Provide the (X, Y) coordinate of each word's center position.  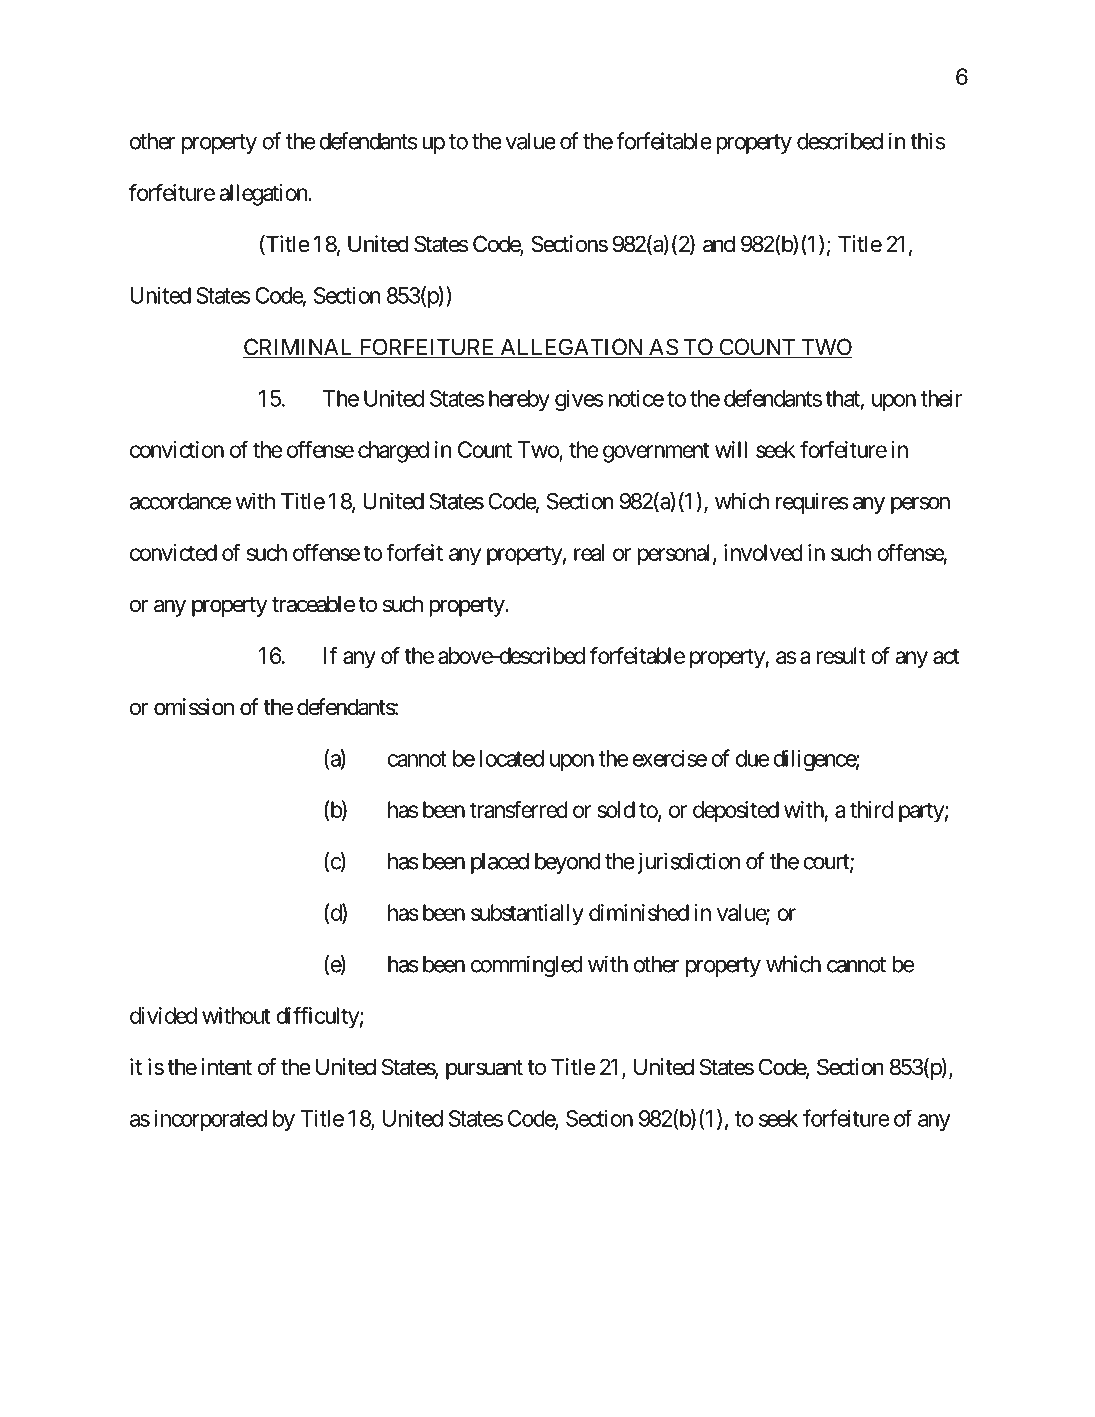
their (941, 398)
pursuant (484, 1070)
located (512, 758)
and (719, 244)
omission (194, 707)
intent (226, 1067)
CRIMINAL (299, 348)
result (841, 655)
